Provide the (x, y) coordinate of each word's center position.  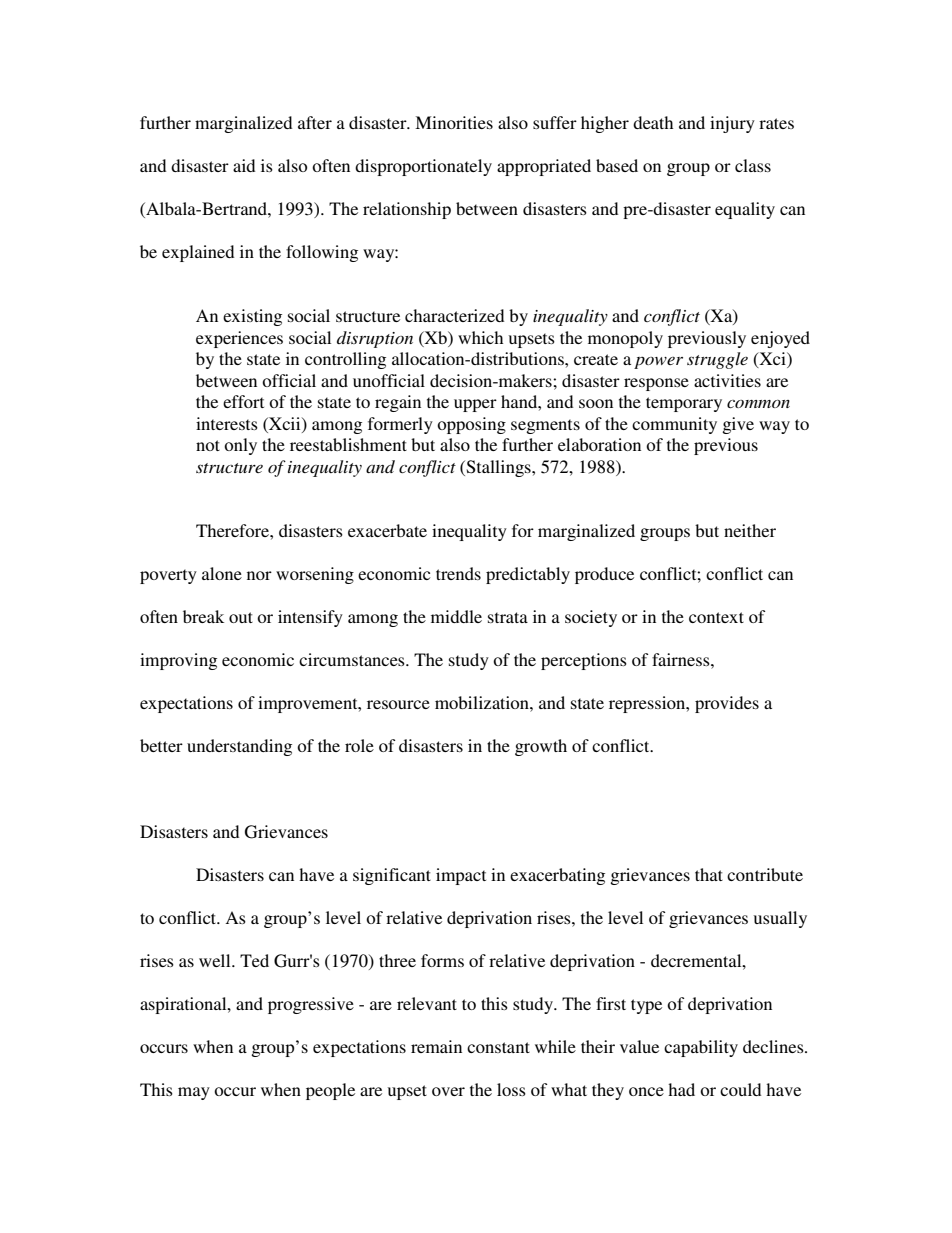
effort (243, 401)
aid (244, 165)
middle (456, 616)
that (709, 874)
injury (732, 124)
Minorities (454, 122)
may (194, 1093)
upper (475, 405)
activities (727, 380)
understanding (239, 747)
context (716, 617)
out (241, 617)
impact (461, 876)
